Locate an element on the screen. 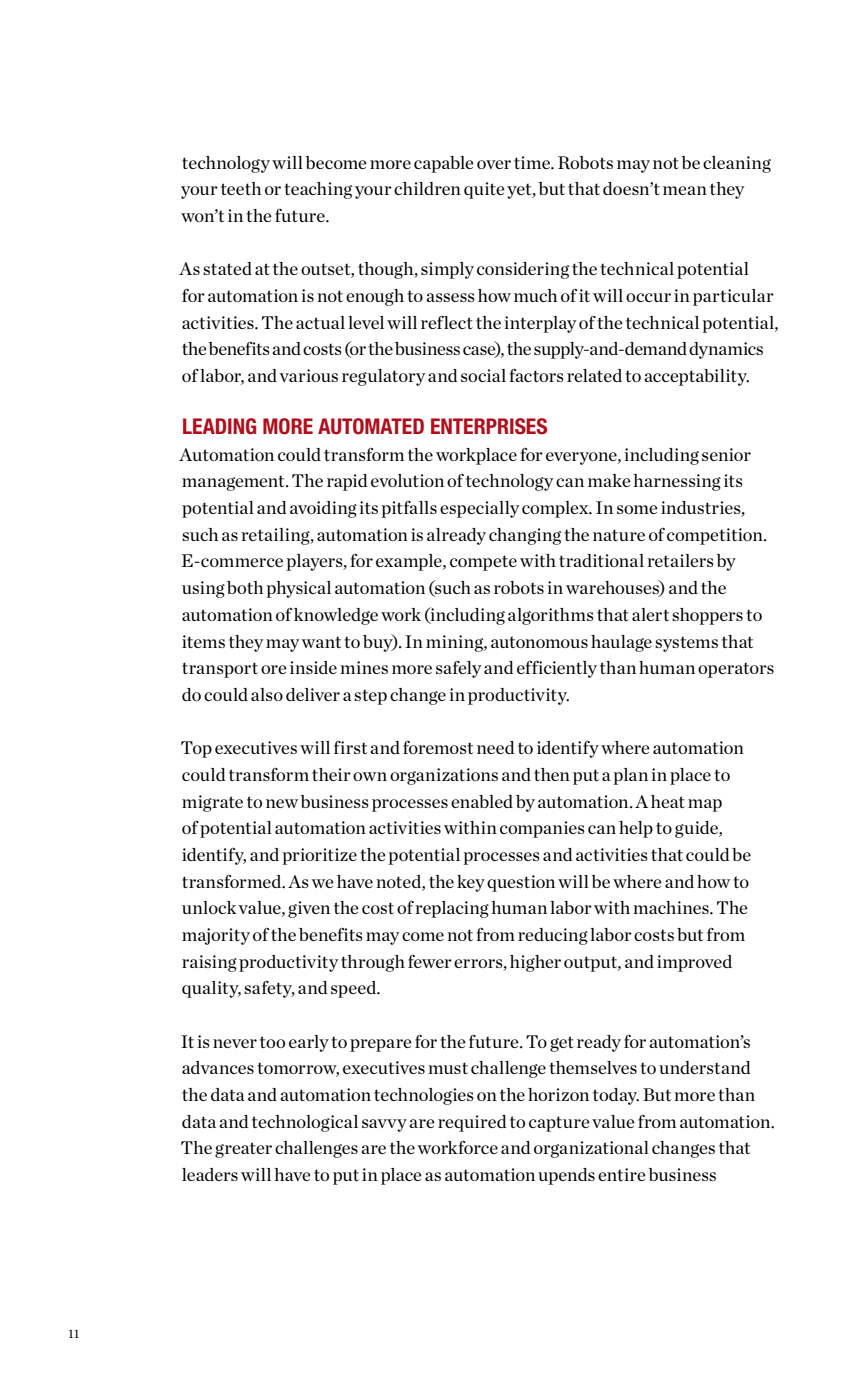 This screenshot has height=1400, width=846. teeth is located at coordinates (241, 188).
